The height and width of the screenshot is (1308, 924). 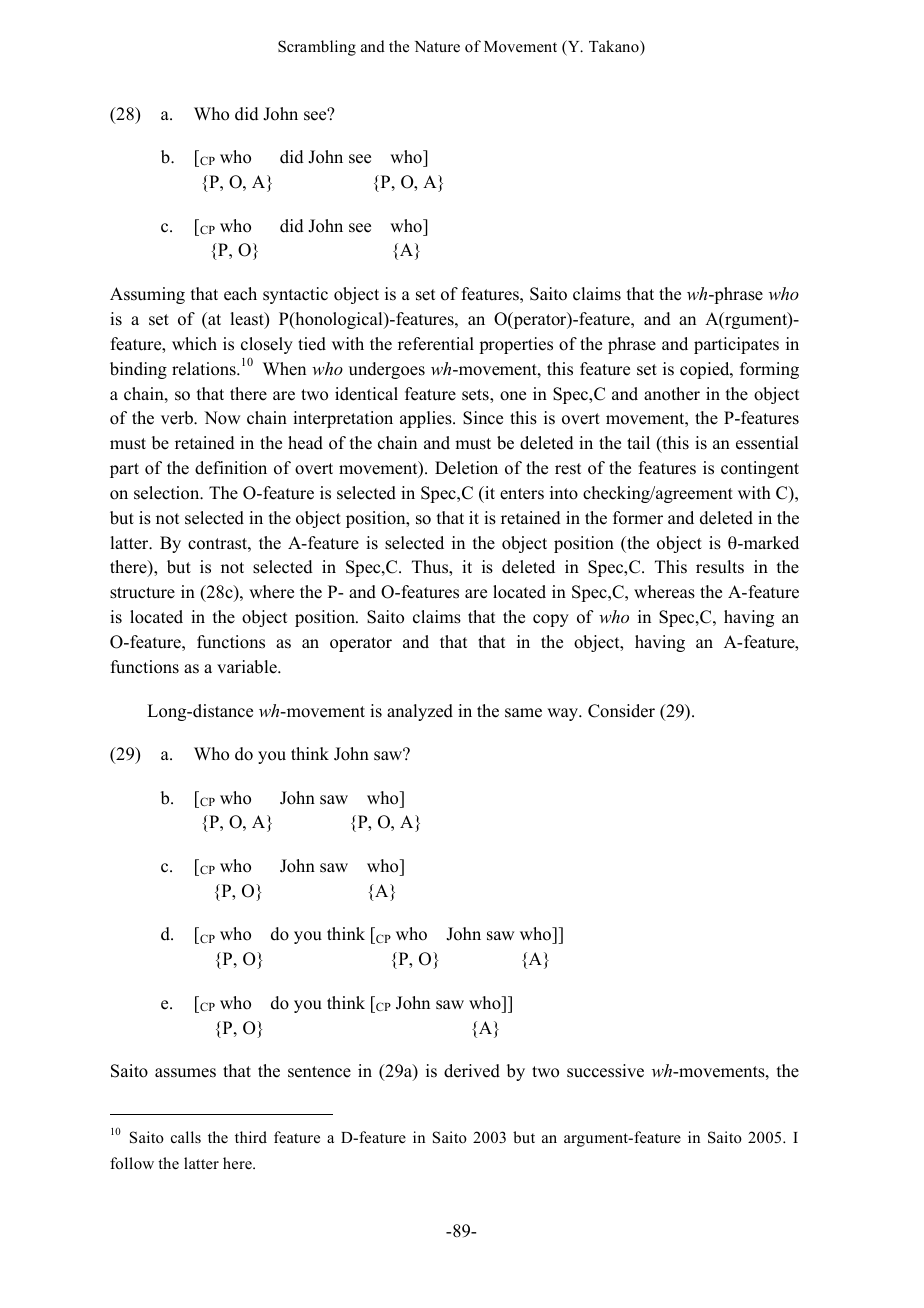 What do you see at coordinates (317, 48) in the screenshot?
I see `Scrambling` at bounding box center [317, 48].
